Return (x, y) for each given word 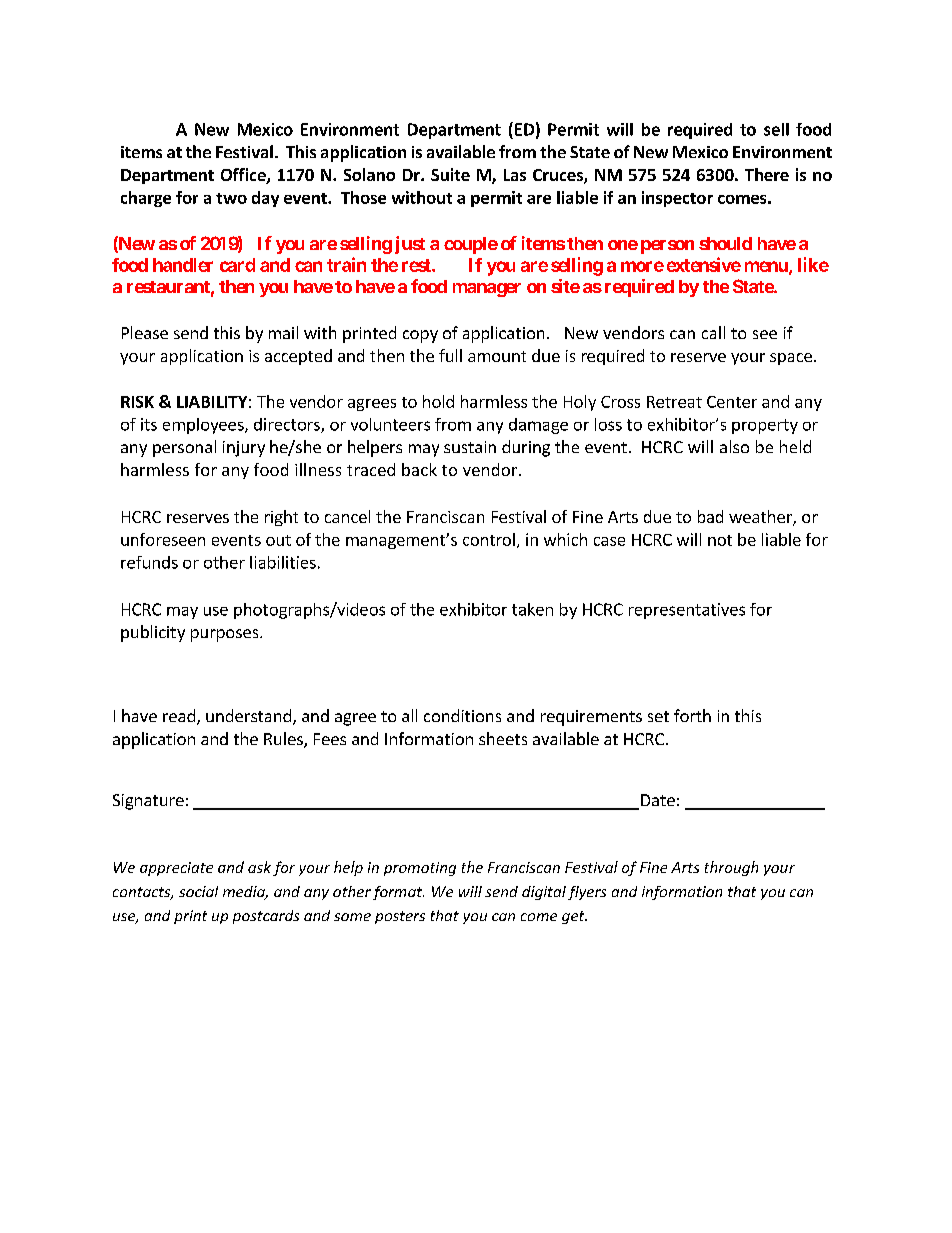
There (767, 174)
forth (692, 715)
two (231, 198)
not (720, 540)
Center (732, 402)
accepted (298, 357)
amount (497, 356)
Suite (450, 174)
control (489, 539)
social (198, 891)
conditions (462, 715)
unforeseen (163, 539)
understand (248, 715)
